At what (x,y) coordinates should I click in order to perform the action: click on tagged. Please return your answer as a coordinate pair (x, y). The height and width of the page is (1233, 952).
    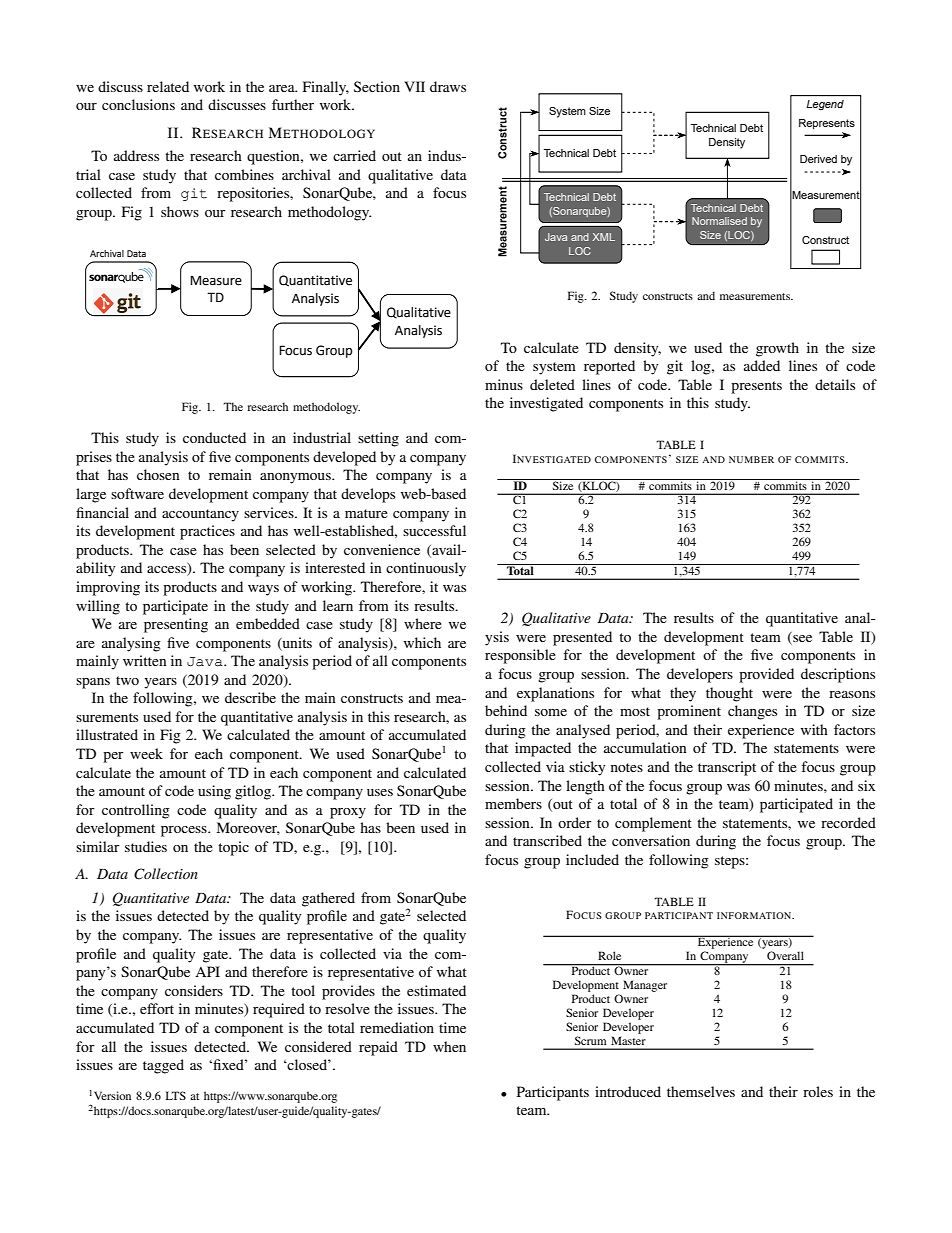
    Looking at the image, I should click on (163, 1066).
